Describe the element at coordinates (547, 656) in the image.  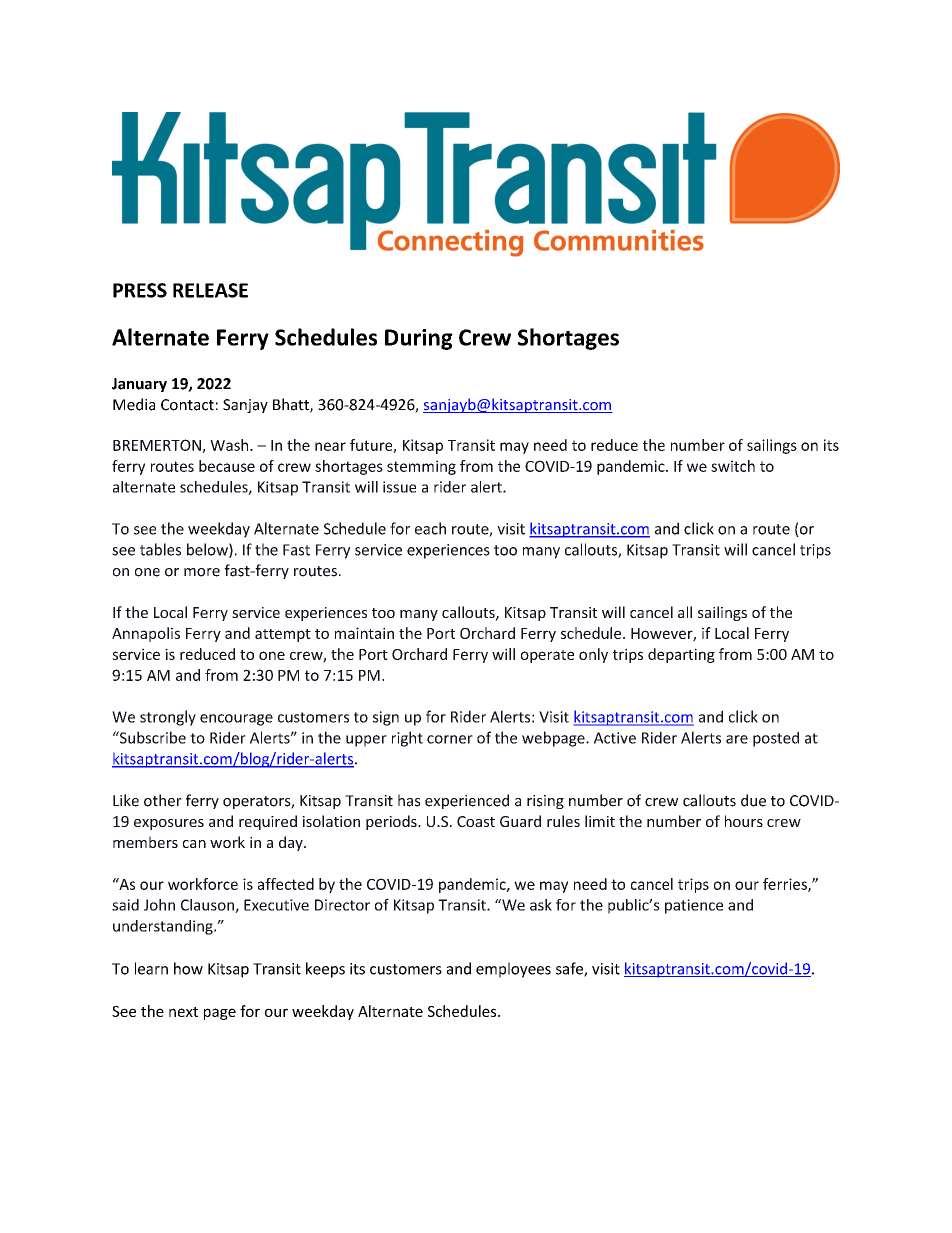
I see `operate` at that location.
